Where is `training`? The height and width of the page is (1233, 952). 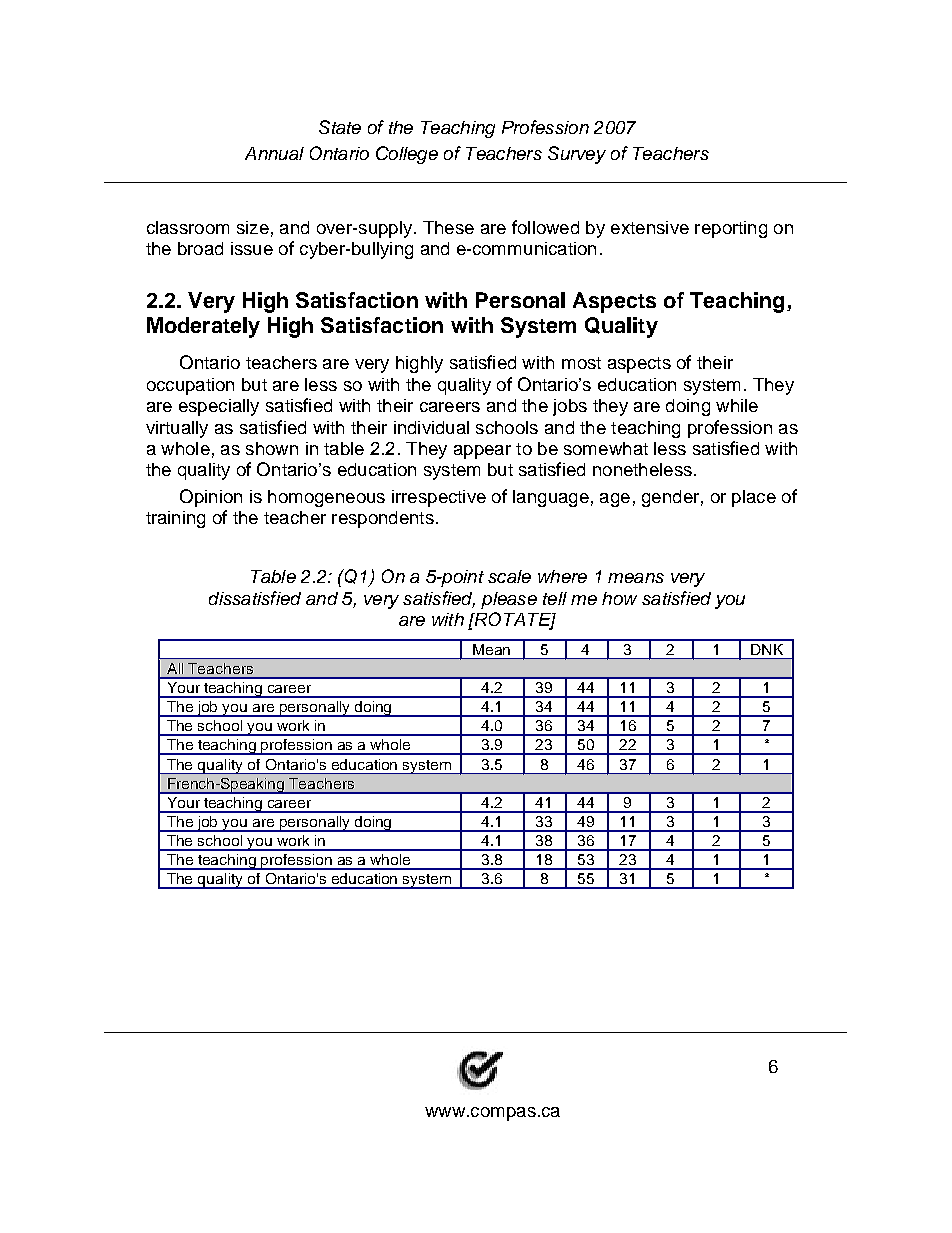
training is located at coordinates (175, 519).
